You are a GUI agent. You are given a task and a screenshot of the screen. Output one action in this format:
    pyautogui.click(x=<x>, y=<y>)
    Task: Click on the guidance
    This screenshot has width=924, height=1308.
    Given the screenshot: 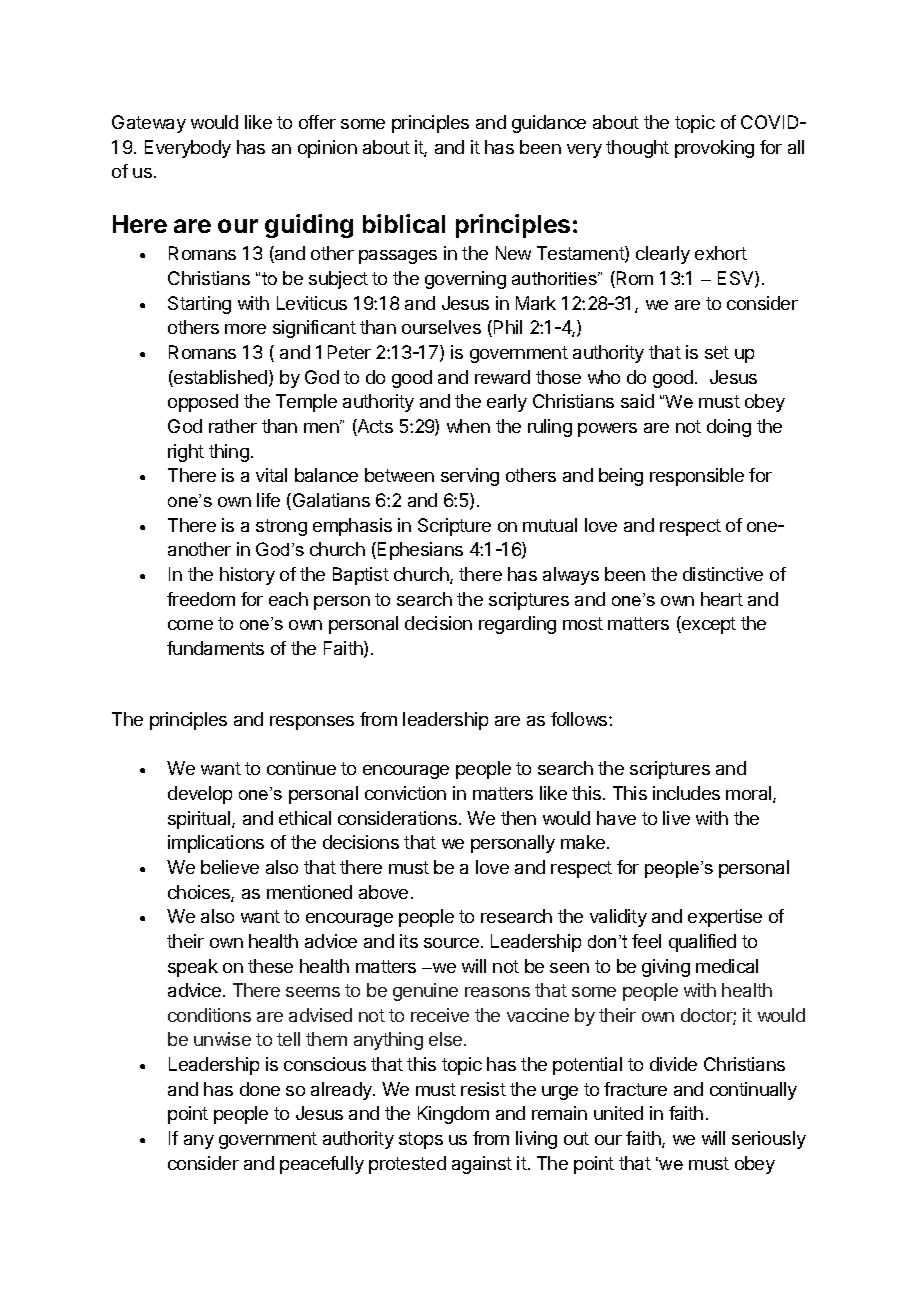 What is the action you would take?
    pyautogui.click(x=549, y=124)
